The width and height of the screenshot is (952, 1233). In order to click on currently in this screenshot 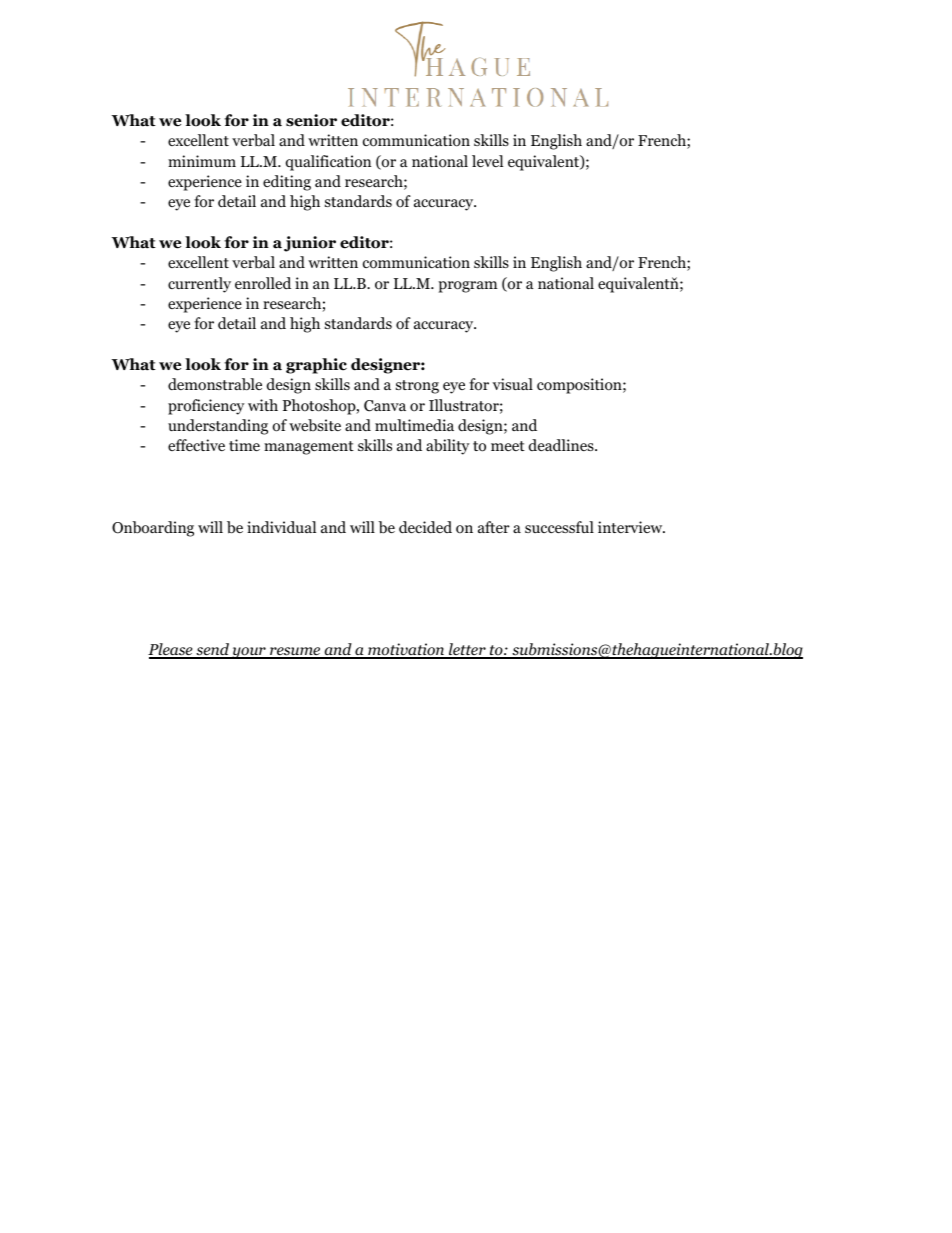, I will do `click(199, 285)`.
